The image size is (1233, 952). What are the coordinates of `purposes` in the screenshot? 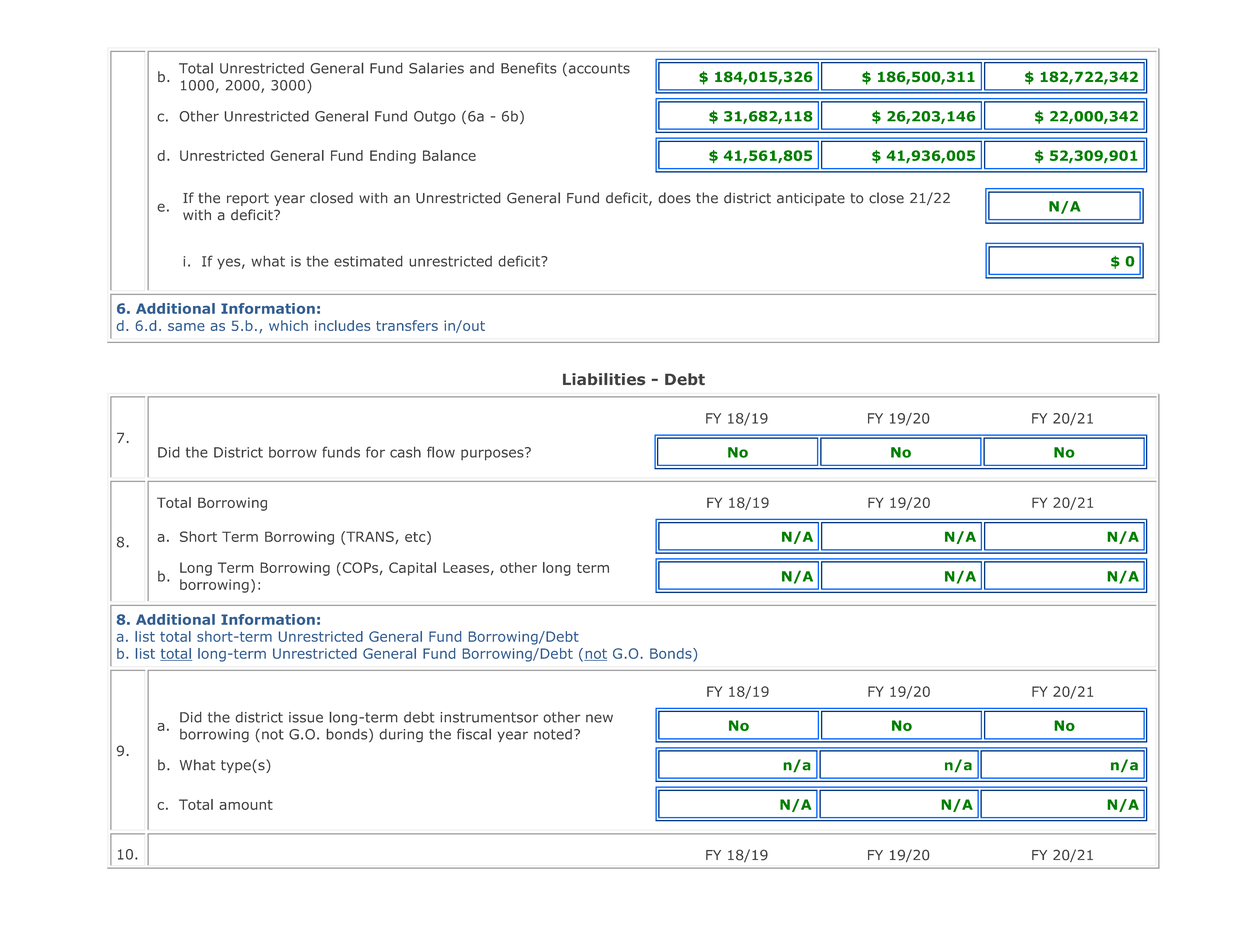 It's located at (493, 453).
